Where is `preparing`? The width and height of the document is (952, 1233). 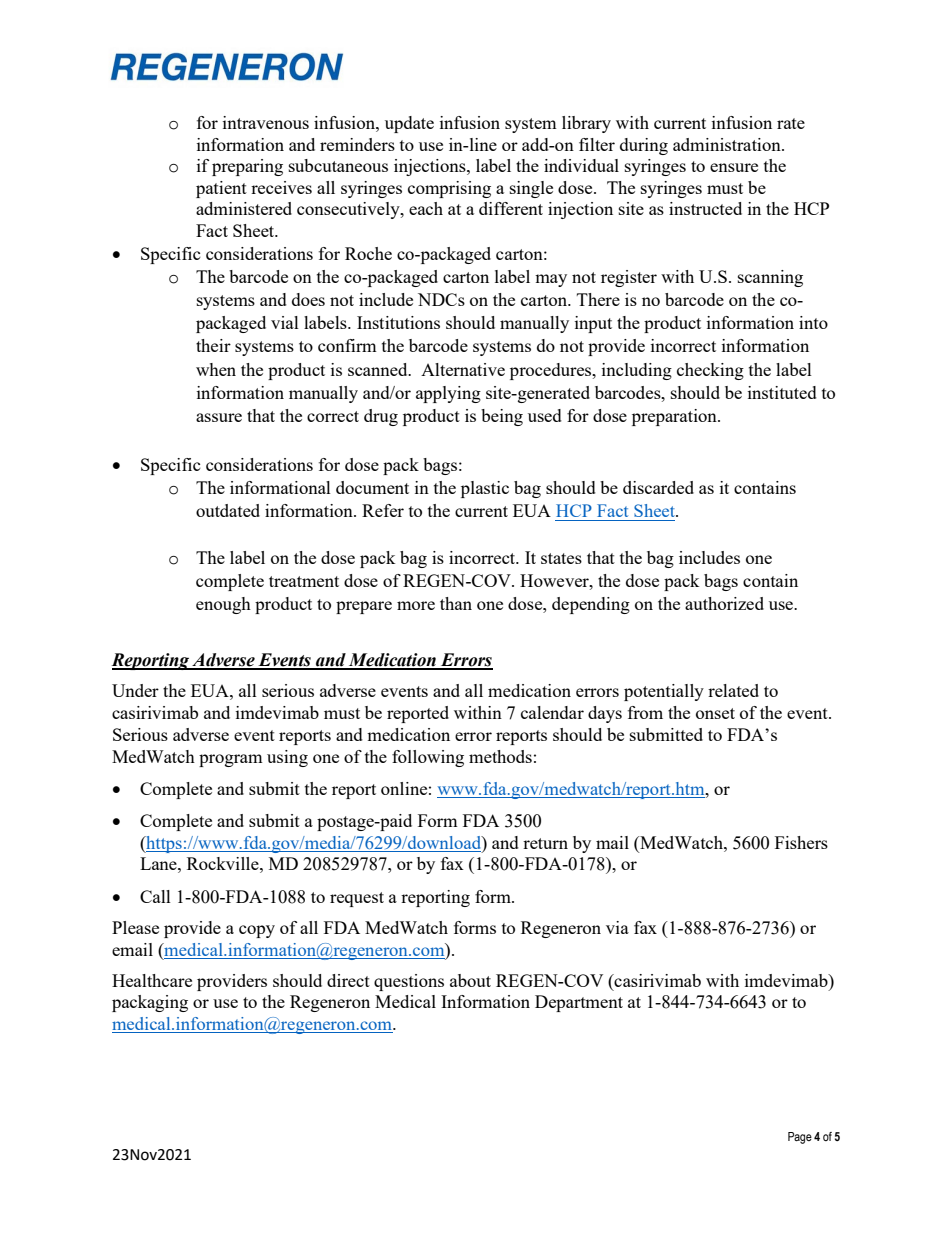
preparing is located at coordinates (247, 167).
